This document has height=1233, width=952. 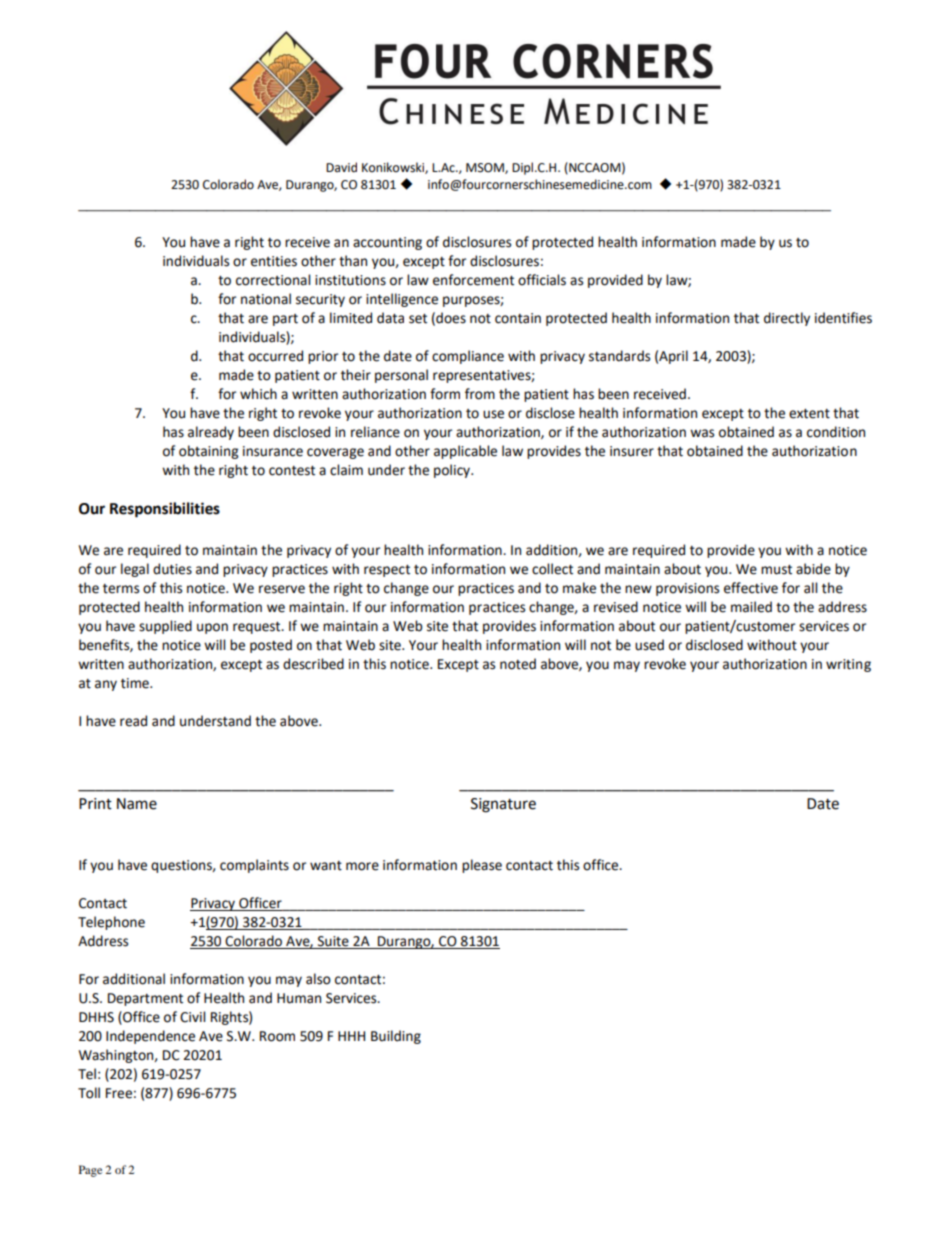 I want to click on Building, so click(x=396, y=1037).
